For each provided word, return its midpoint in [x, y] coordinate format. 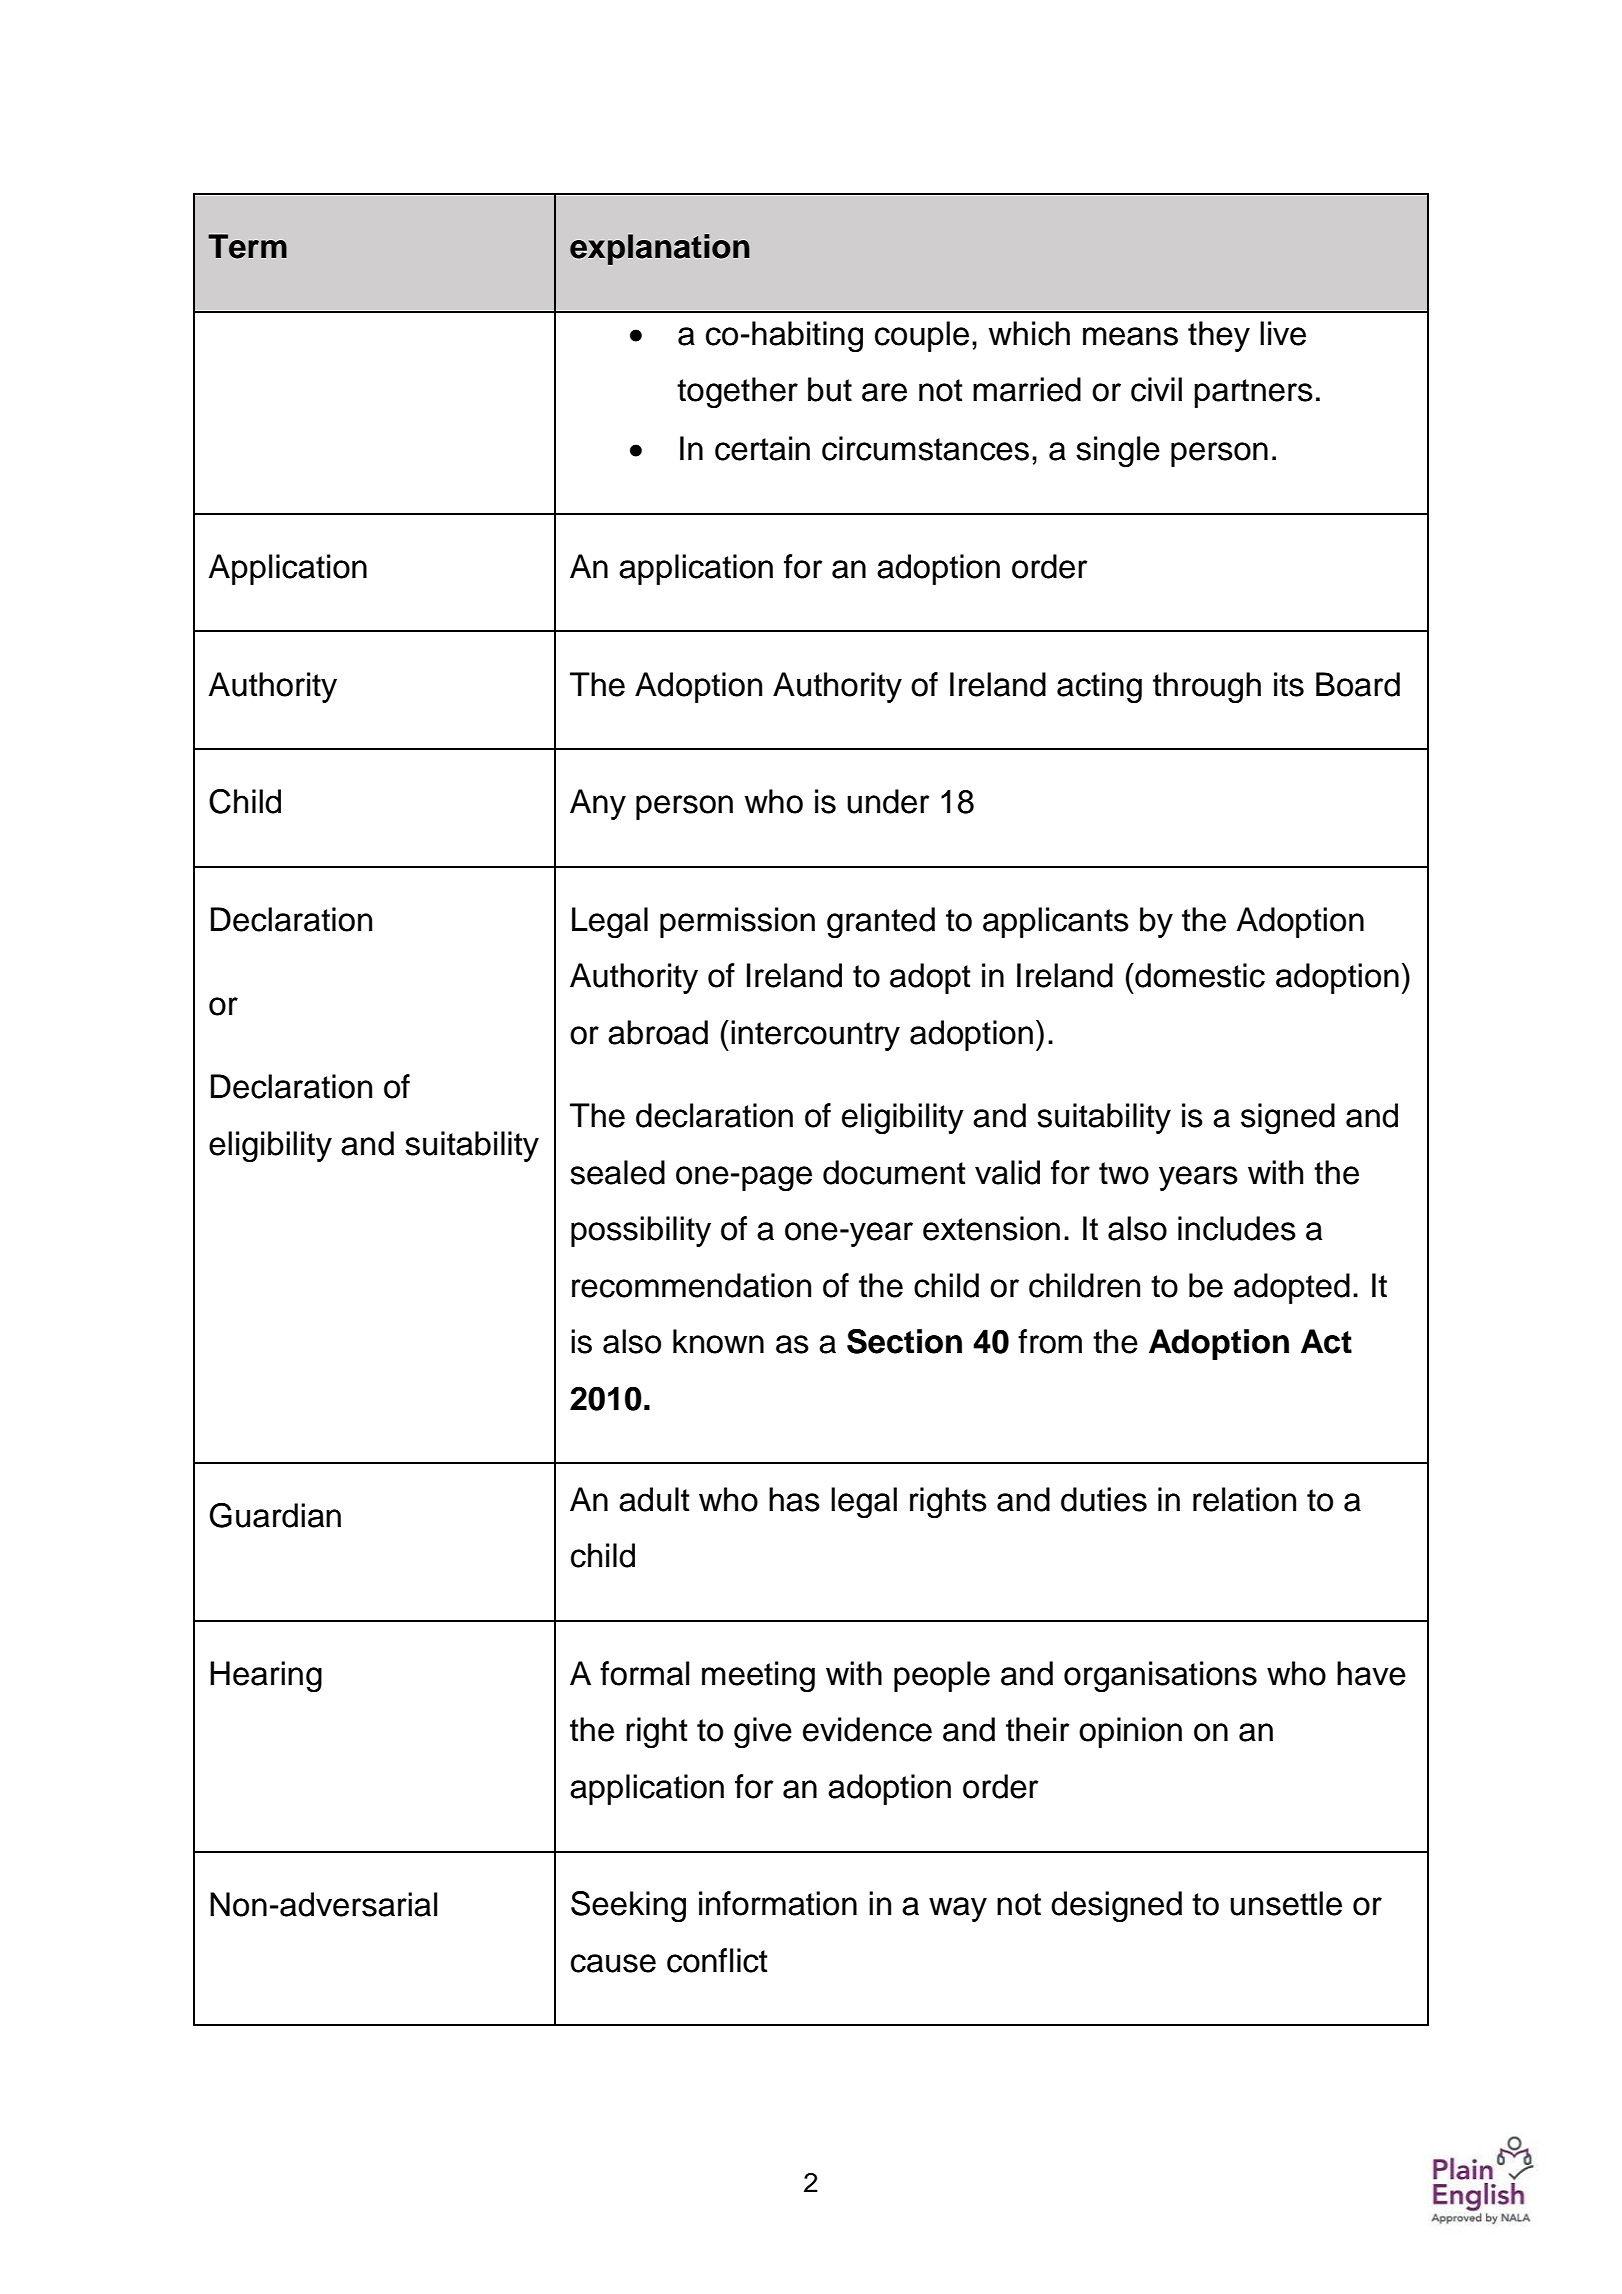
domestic [1199, 975]
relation [1244, 1499]
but [830, 389]
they [1219, 336]
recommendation [691, 1285]
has [794, 1499]
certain [762, 448]
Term [247, 246]
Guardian [275, 1515]
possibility [641, 1231]
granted [881, 923]
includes [1237, 1228]
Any [598, 804]
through [1207, 688]
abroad [658, 1032]
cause [613, 1963]
